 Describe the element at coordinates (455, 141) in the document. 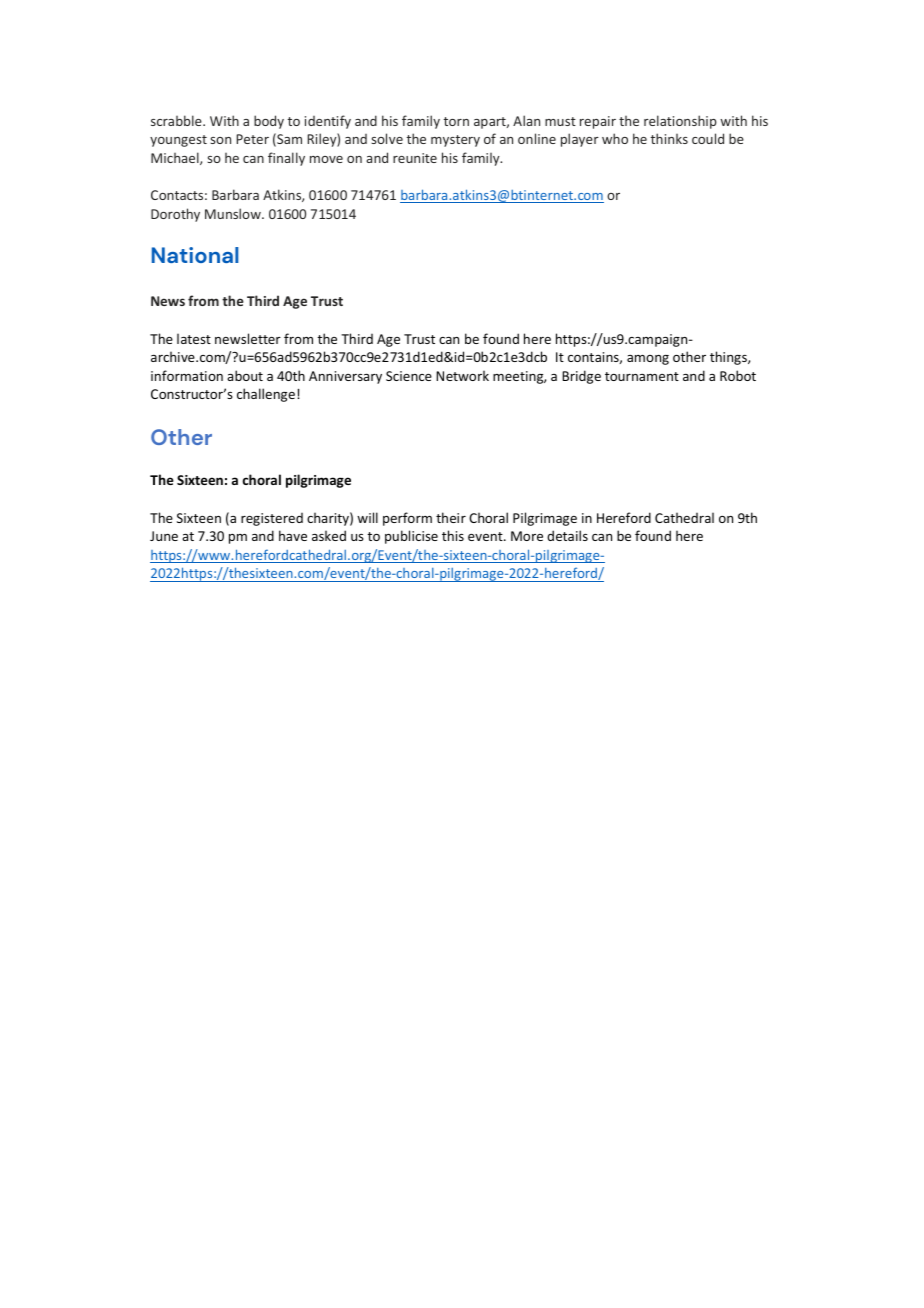

I see `mystery` at that location.
